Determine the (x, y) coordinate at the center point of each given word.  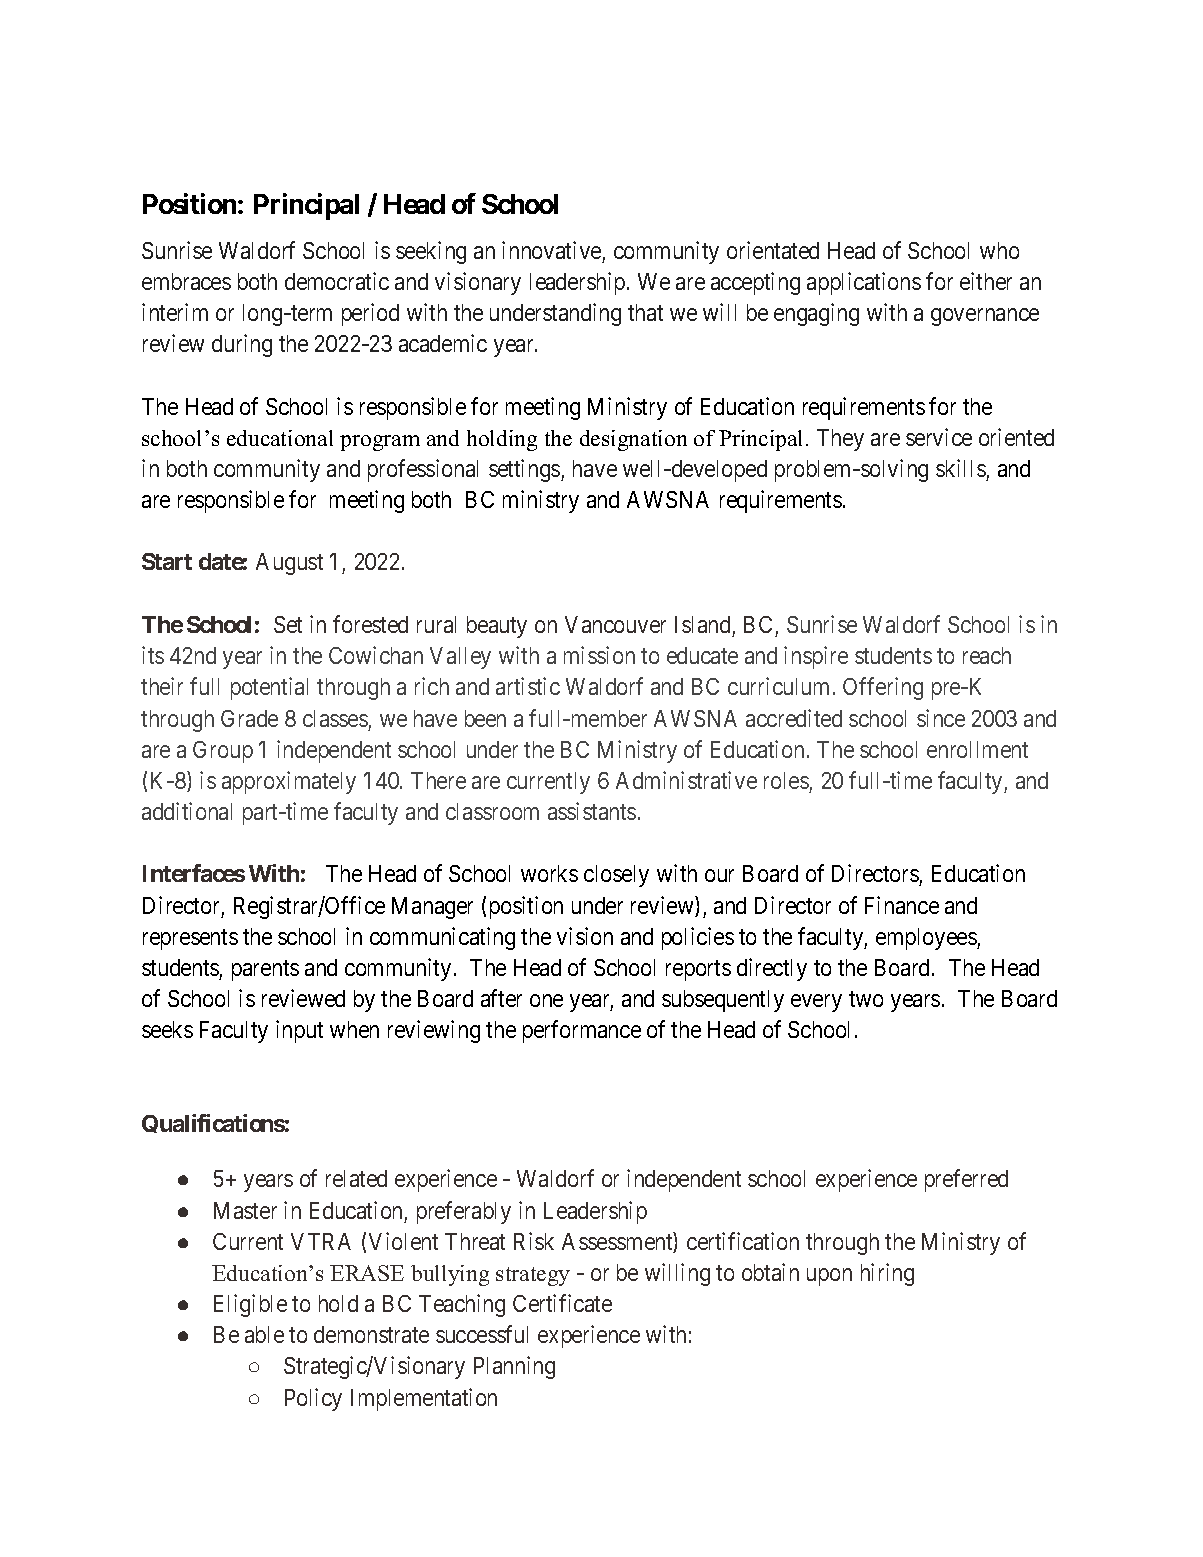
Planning (514, 1367)
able (264, 1334)
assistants (592, 811)
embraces (186, 281)
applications (864, 283)
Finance (902, 905)
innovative (551, 250)
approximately (289, 782)
